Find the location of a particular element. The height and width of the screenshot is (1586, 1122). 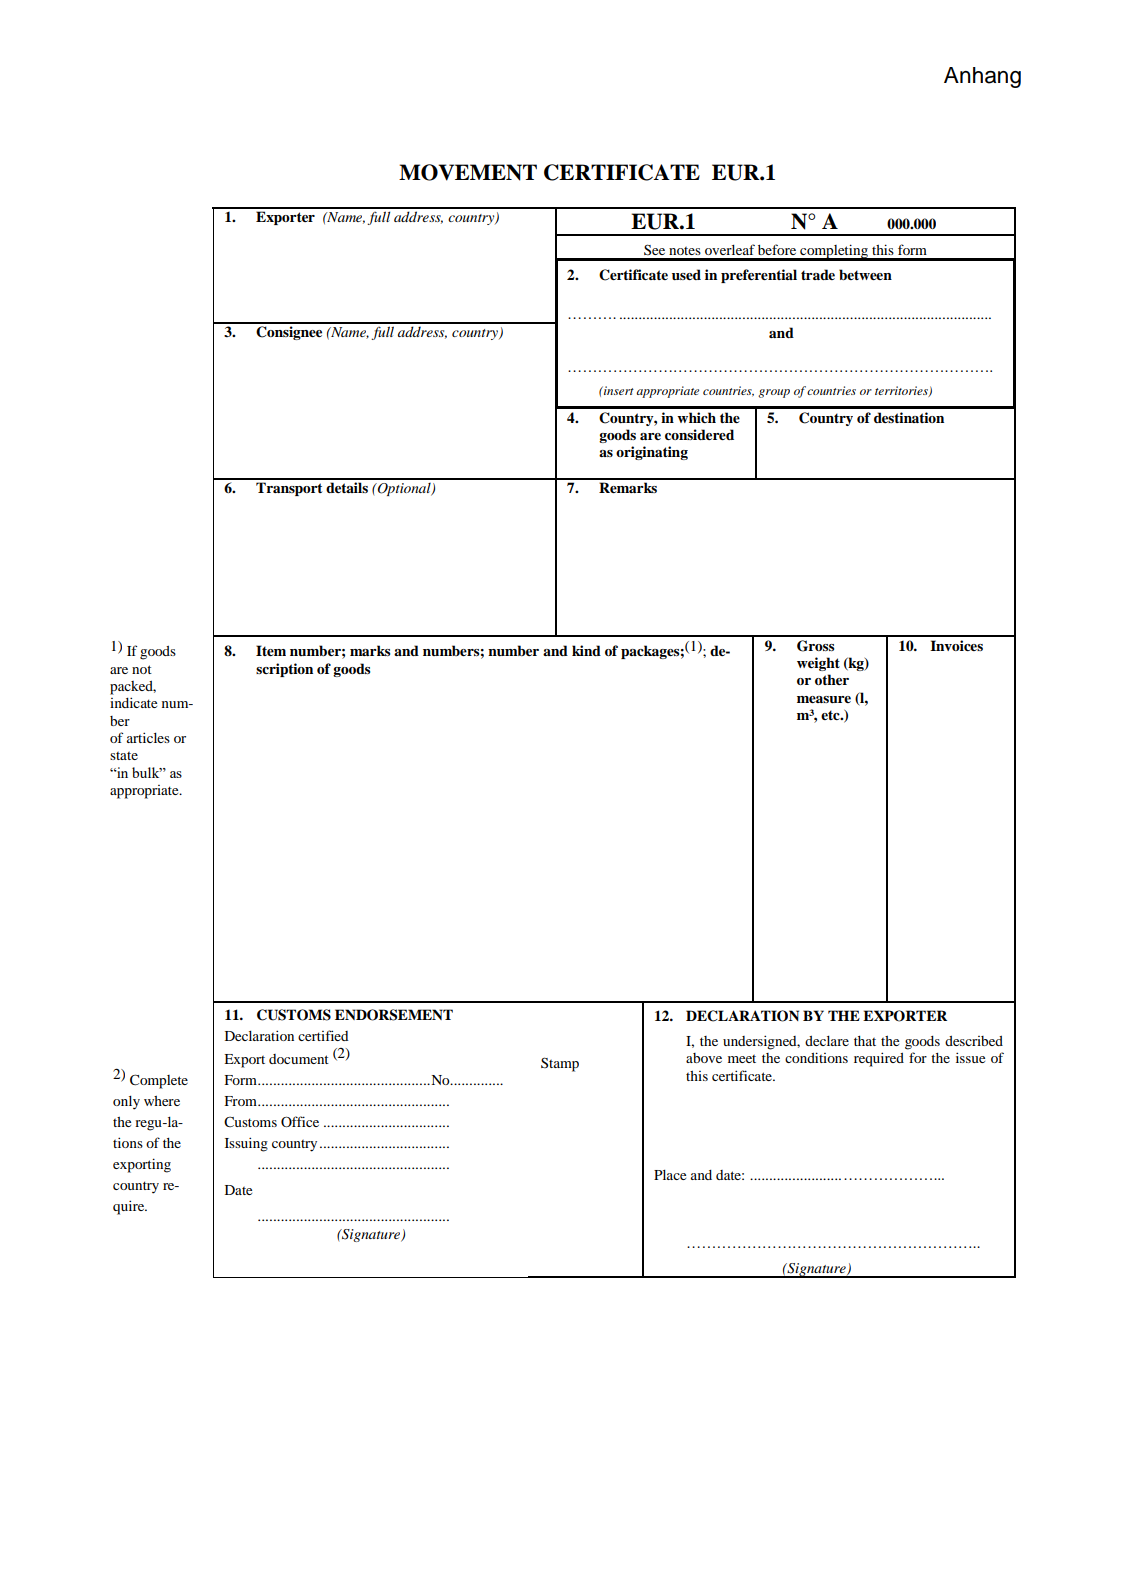

Place is located at coordinates (670, 1175).
